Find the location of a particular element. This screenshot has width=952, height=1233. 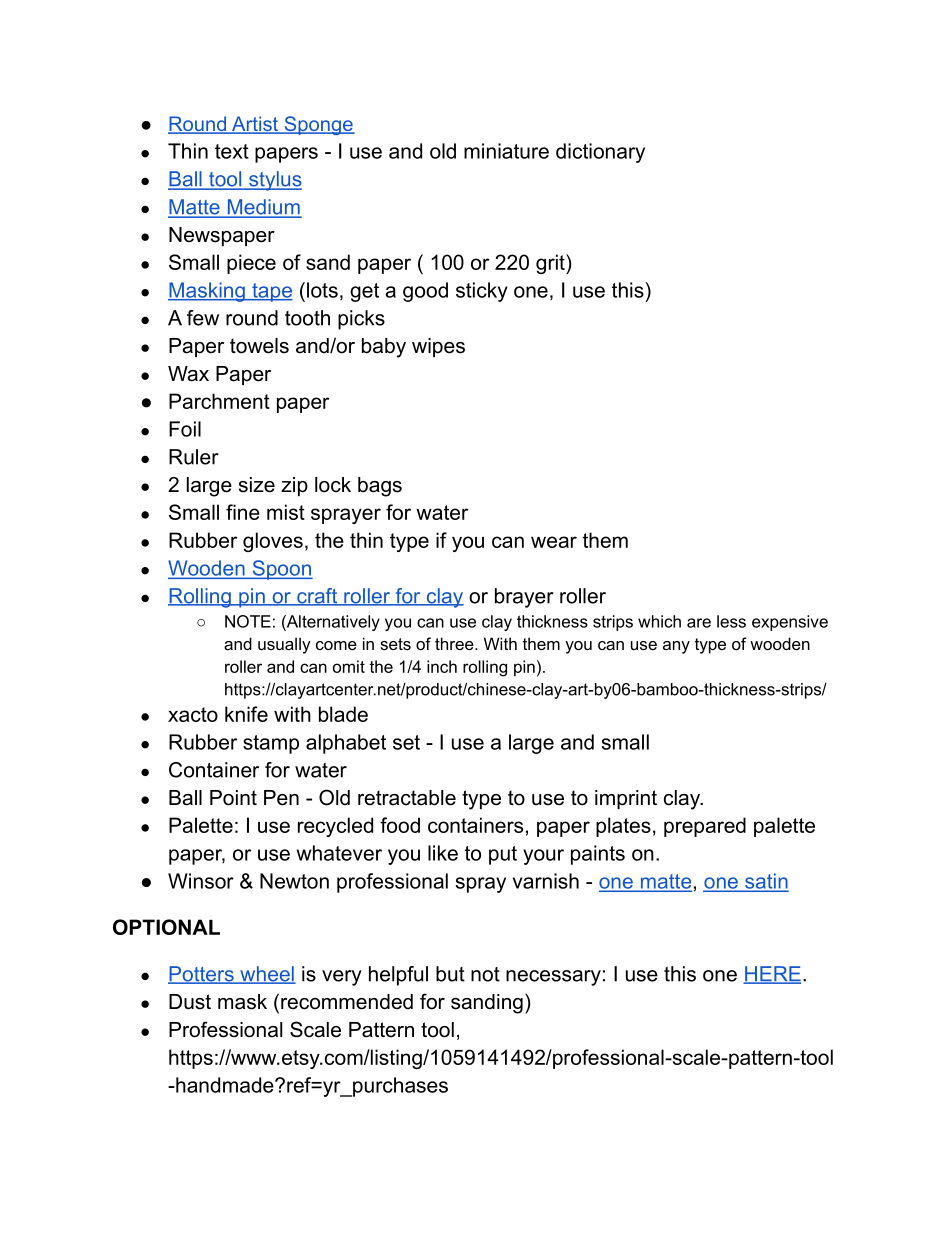

wheel is located at coordinates (267, 975).
